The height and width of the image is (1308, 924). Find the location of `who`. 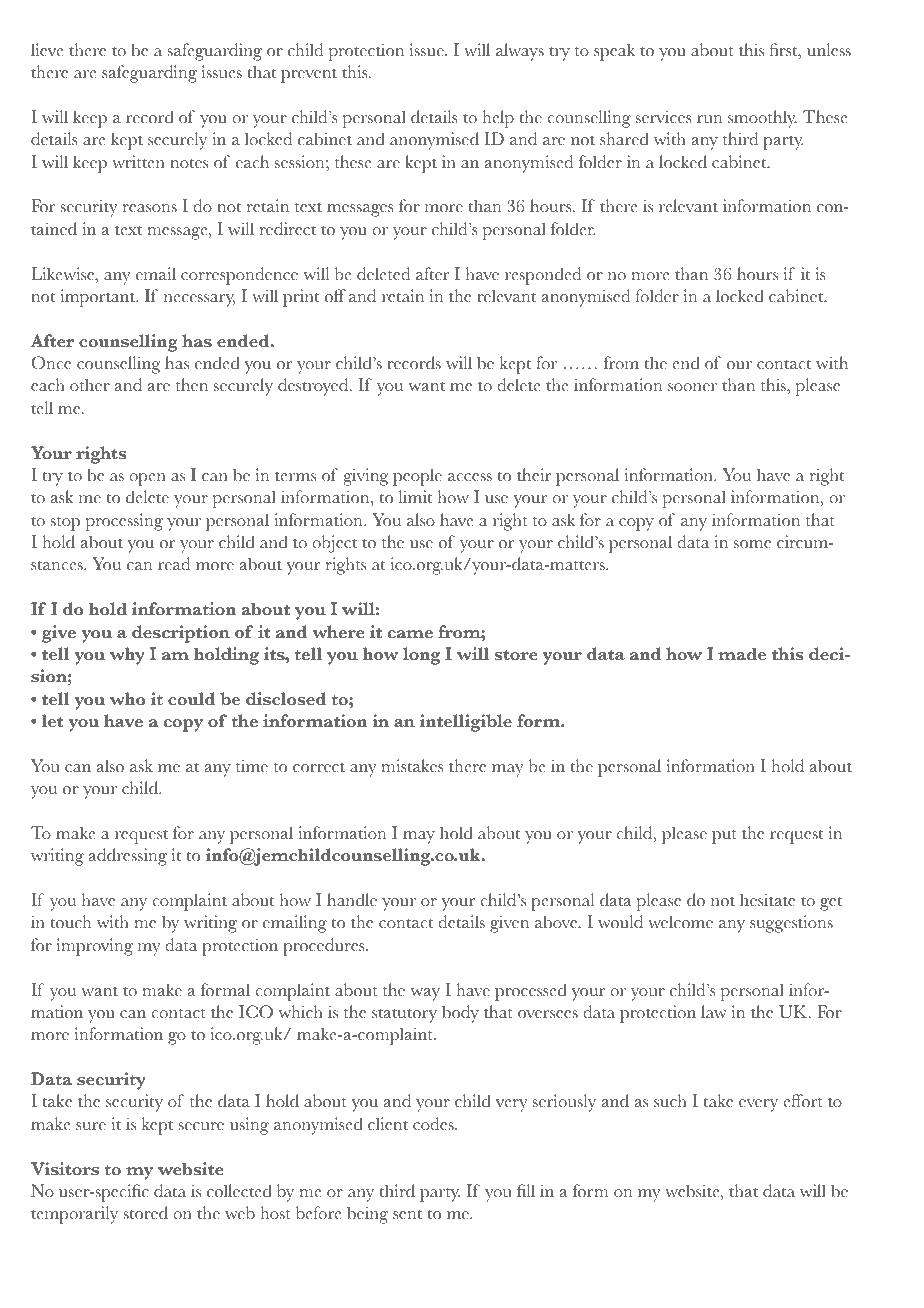

who is located at coordinates (127, 699).
